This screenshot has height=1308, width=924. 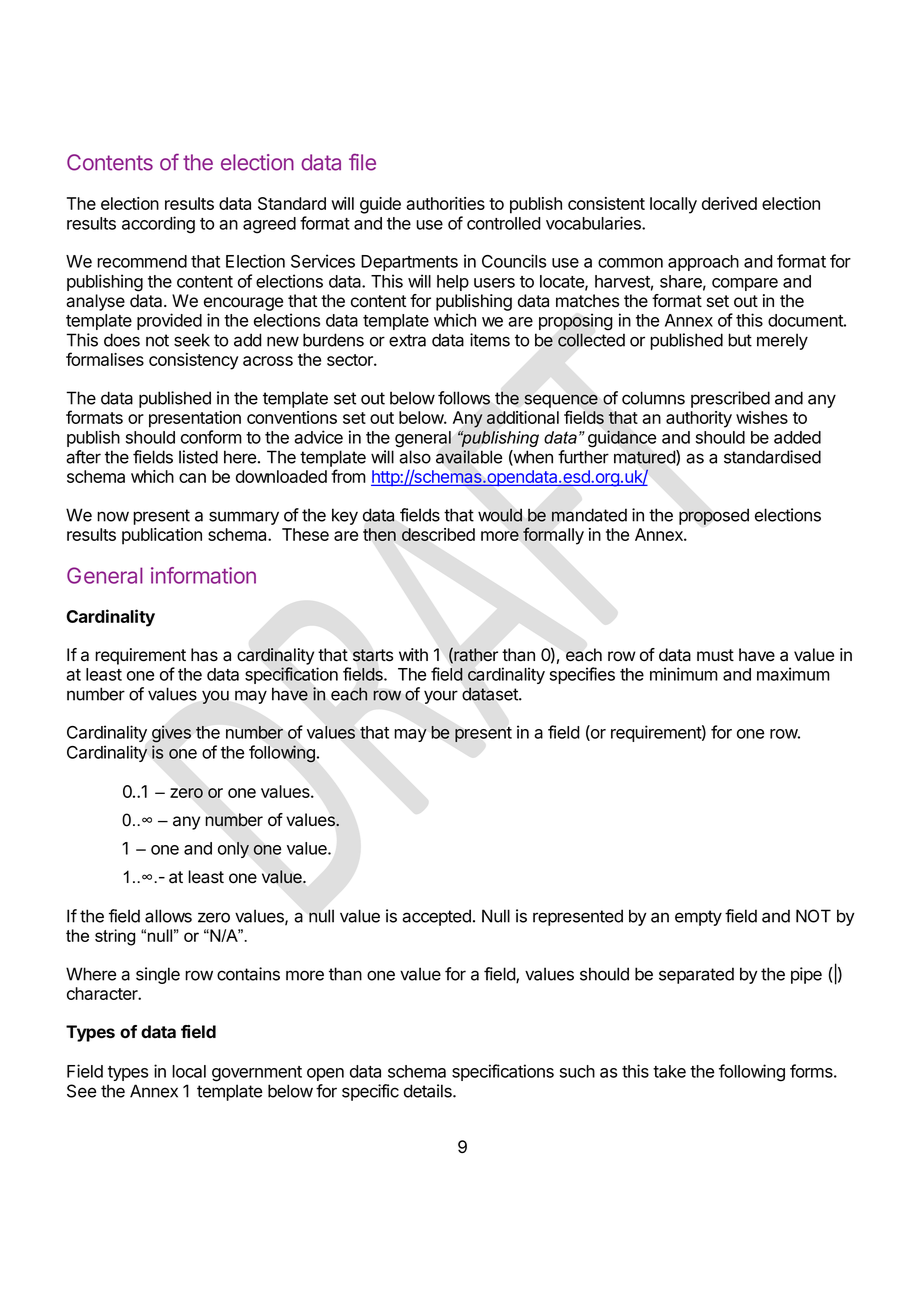 I want to click on has, so click(x=204, y=655).
